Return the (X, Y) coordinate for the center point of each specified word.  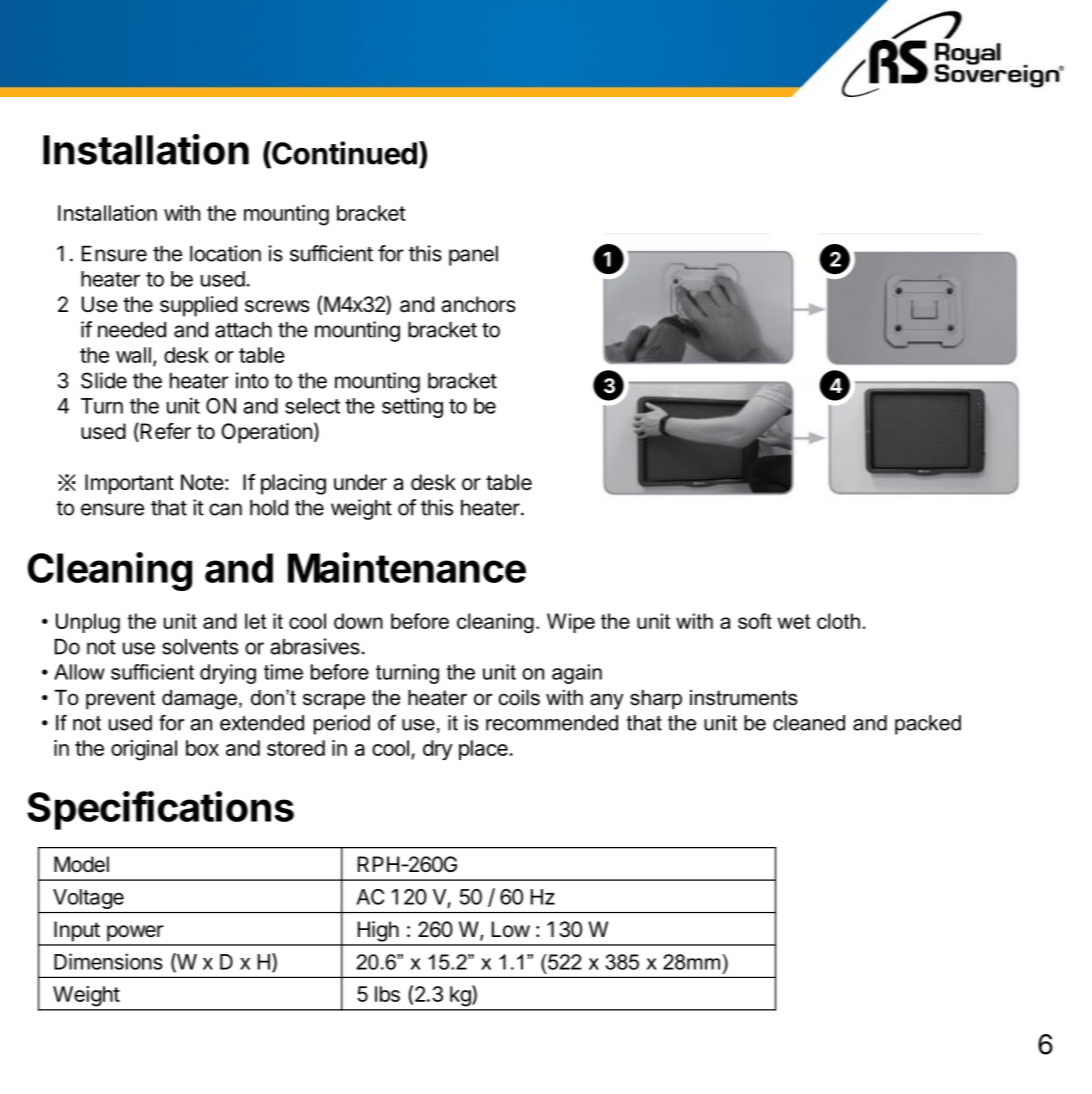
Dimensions (108, 961)
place (484, 750)
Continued (343, 154)
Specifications (160, 810)
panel (473, 255)
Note (202, 482)
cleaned (809, 723)
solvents (200, 647)
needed (132, 330)
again (577, 674)
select (312, 406)
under (360, 482)
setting (412, 407)
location (225, 253)
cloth (838, 621)
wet (793, 621)
